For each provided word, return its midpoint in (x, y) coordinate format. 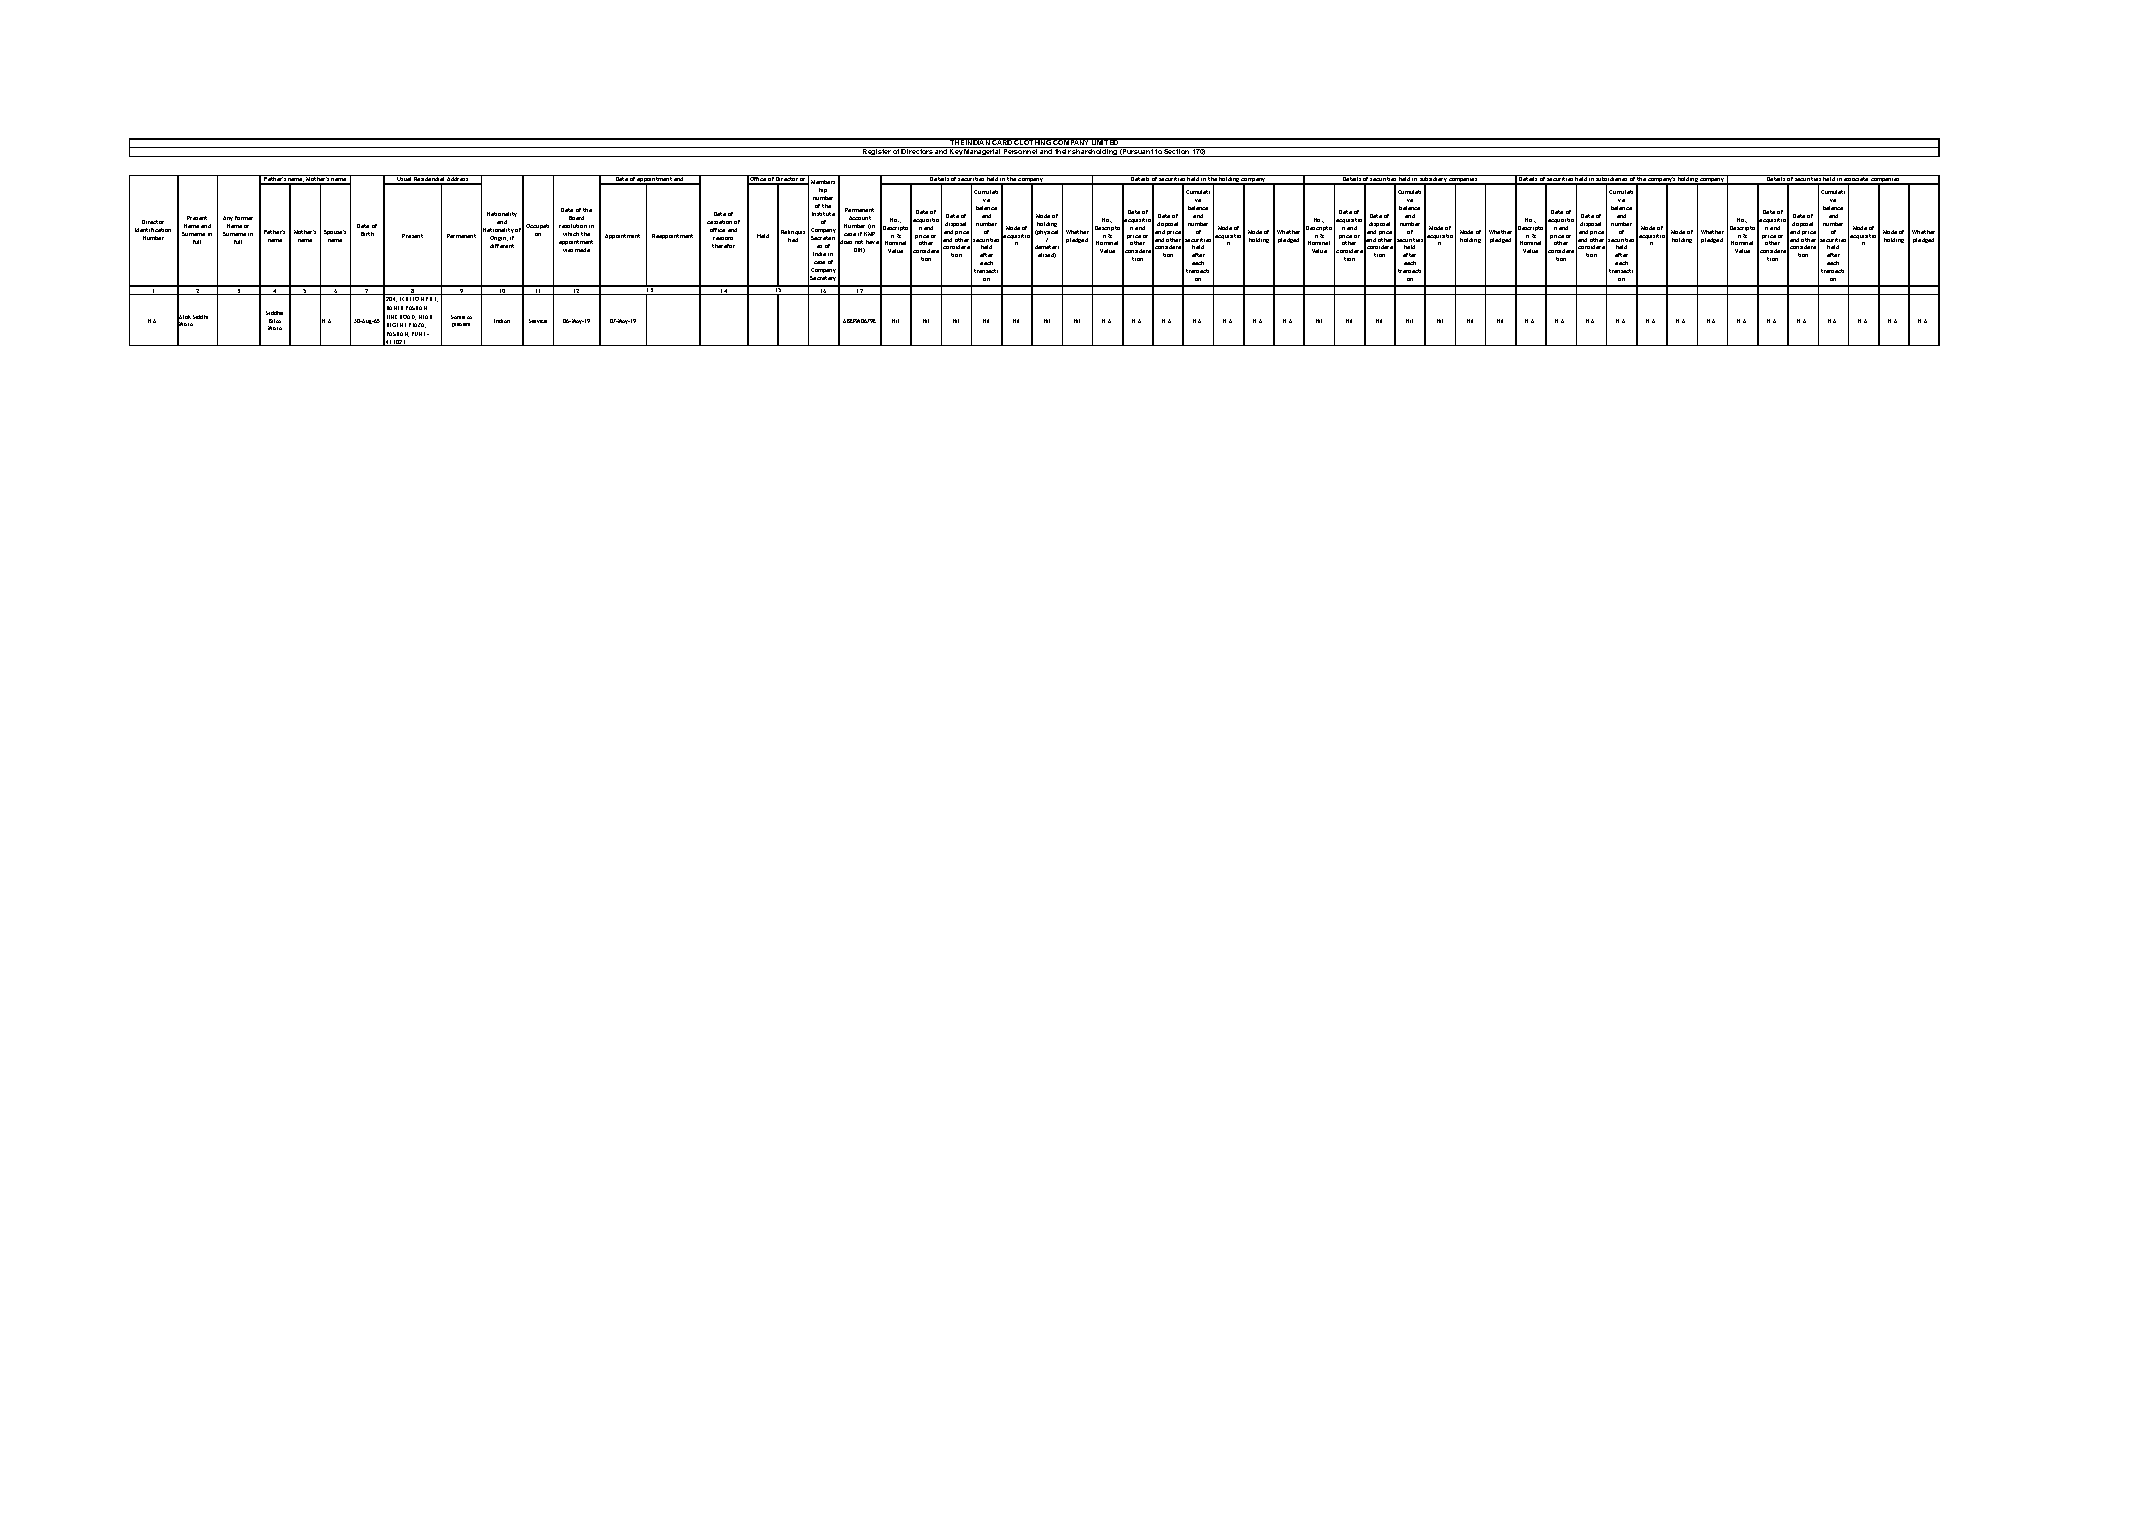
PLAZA (417, 325)
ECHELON (412, 299)
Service (538, 321)
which (571, 234)
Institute (823, 214)
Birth (367, 234)
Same (458, 317)
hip (823, 190)
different (502, 246)
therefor (723, 246)
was (568, 250)
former (244, 218)
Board (576, 218)
